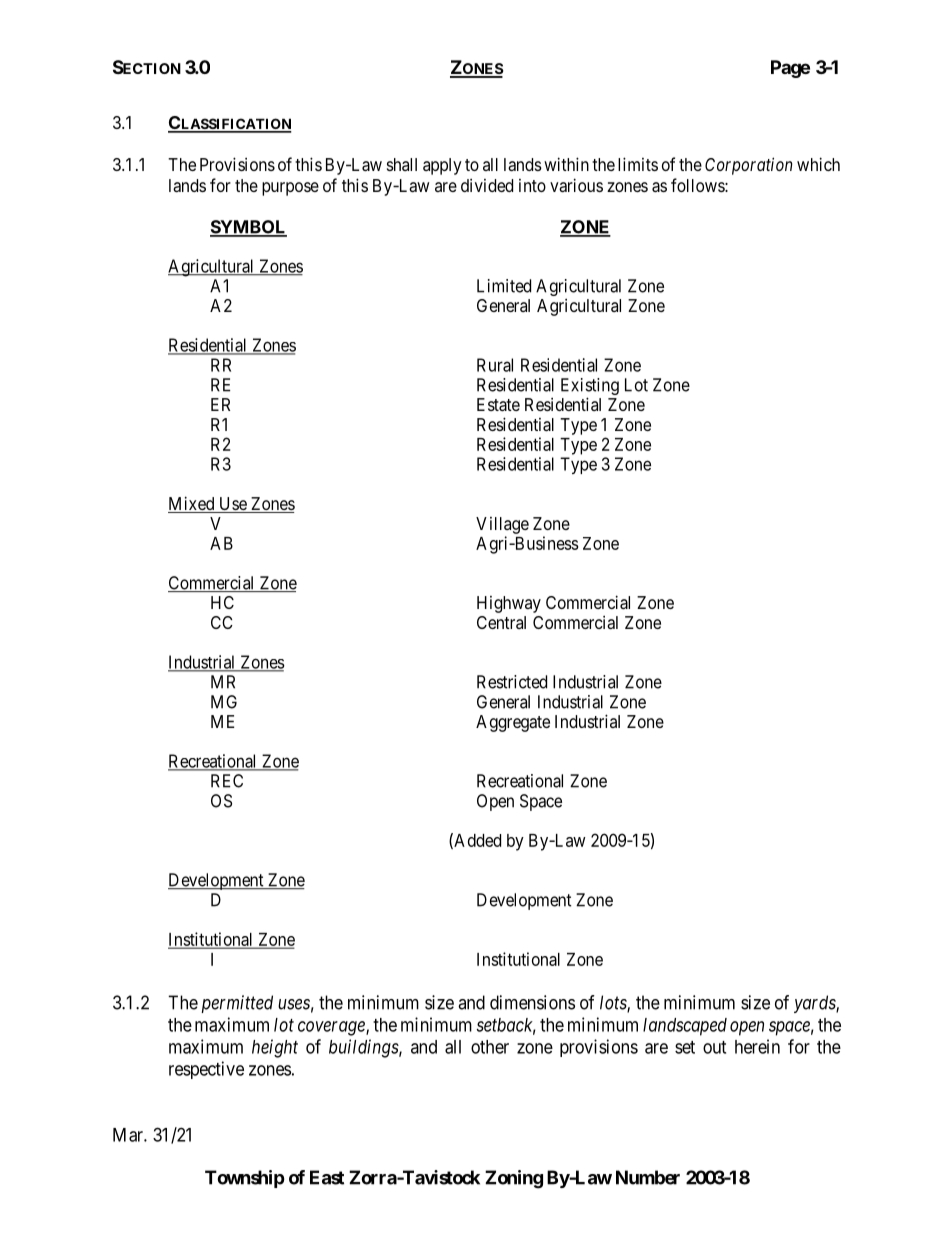  I want to click on Restricted, so click(512, 682).
